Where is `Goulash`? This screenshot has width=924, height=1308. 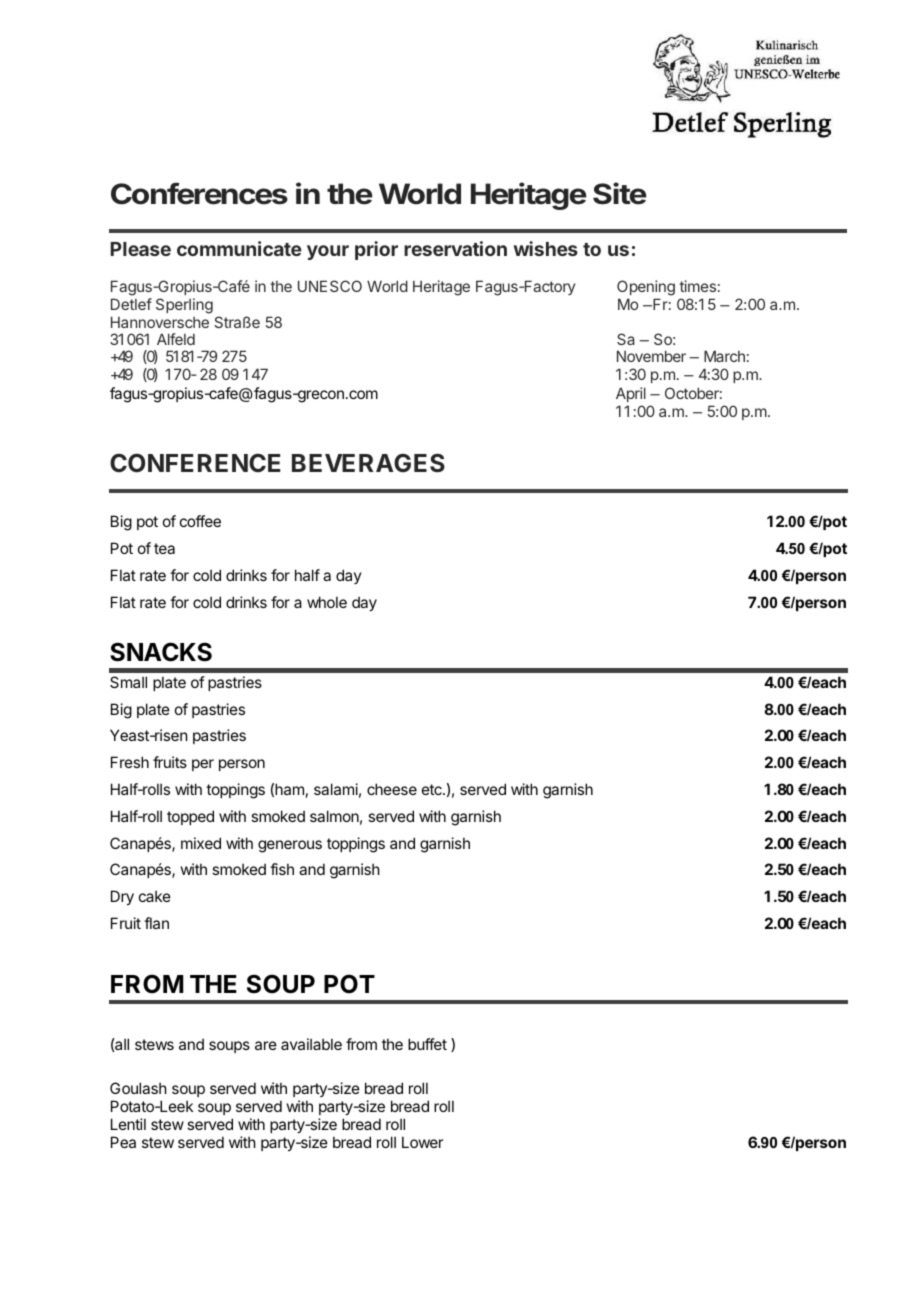 Goulash is located at coordinates (138, 1088).
